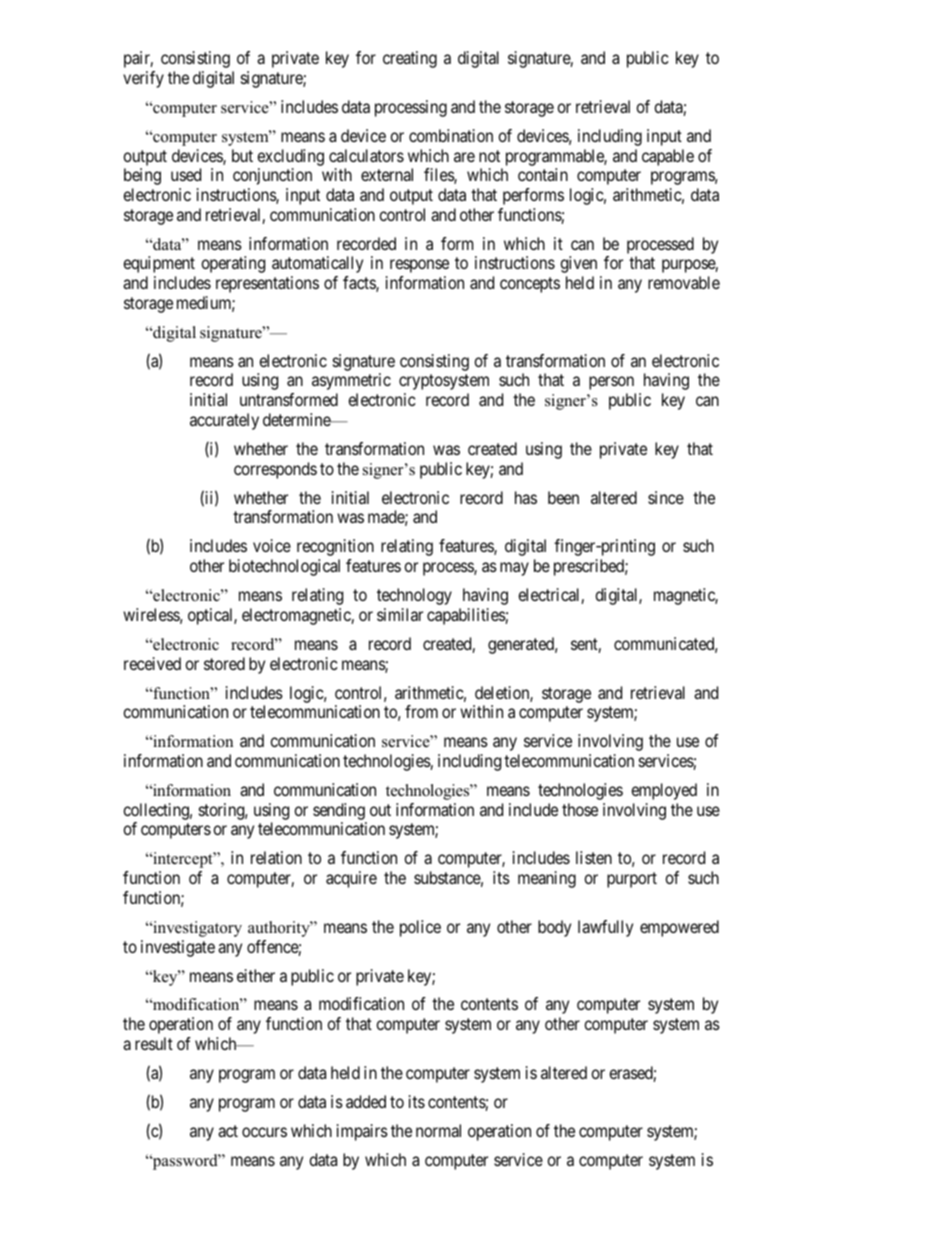  What do you see at coordinates (143, 79) in the screenshot?
I see `verify` at bounding box center [143, 79].
